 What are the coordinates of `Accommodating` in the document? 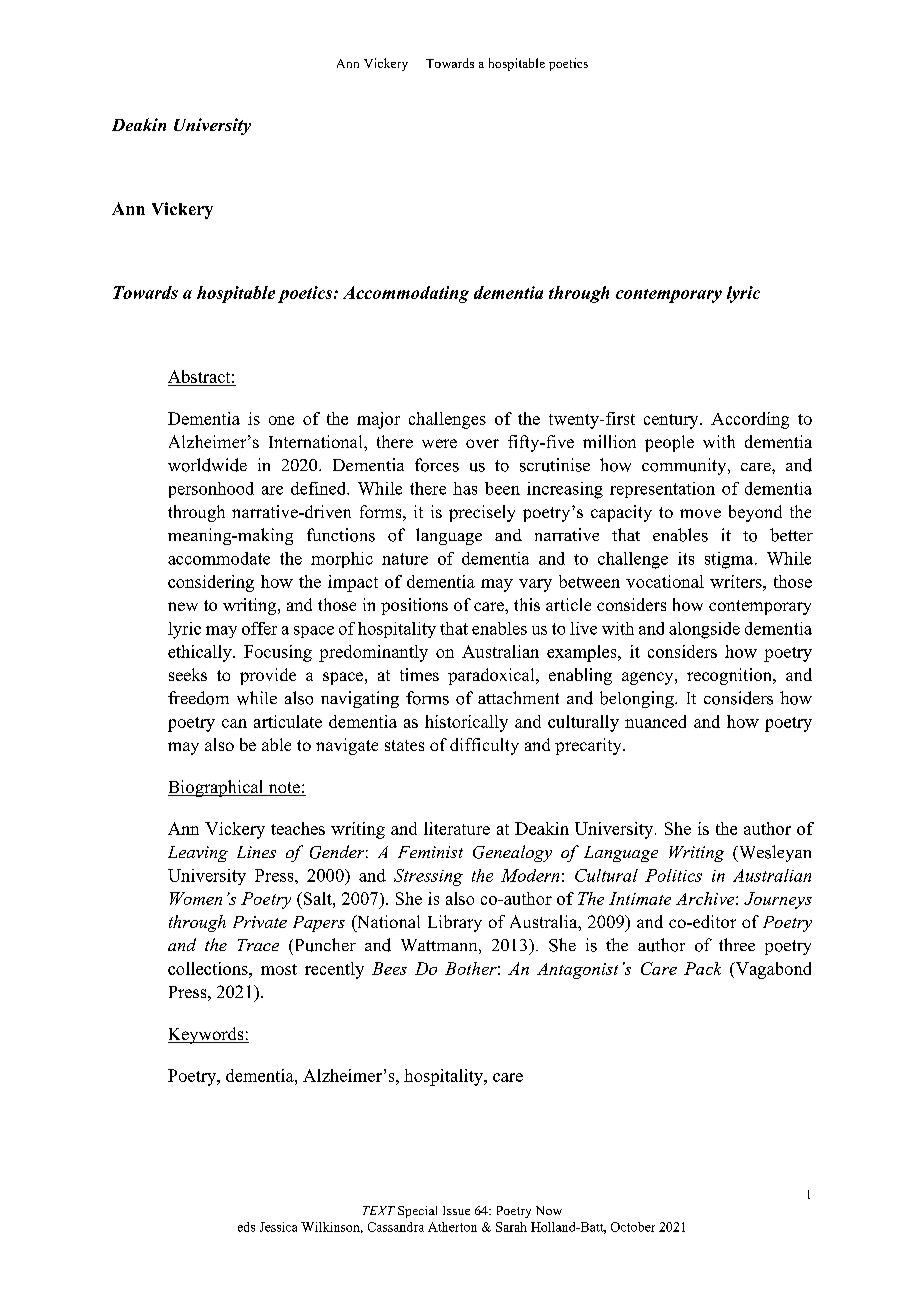 It's located at (406, 294).
